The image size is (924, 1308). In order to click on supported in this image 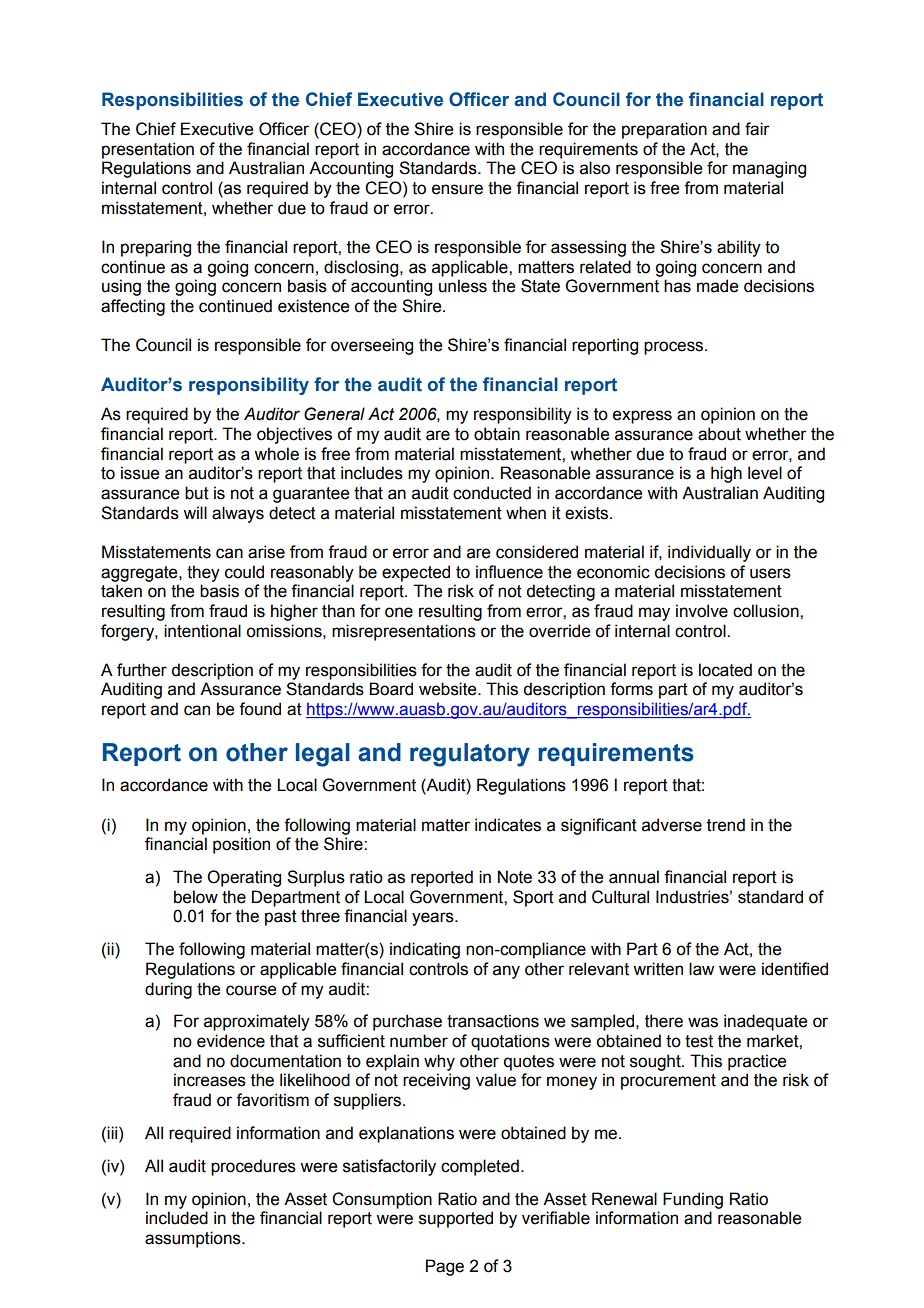, I will do `click(456, 1219)`.
